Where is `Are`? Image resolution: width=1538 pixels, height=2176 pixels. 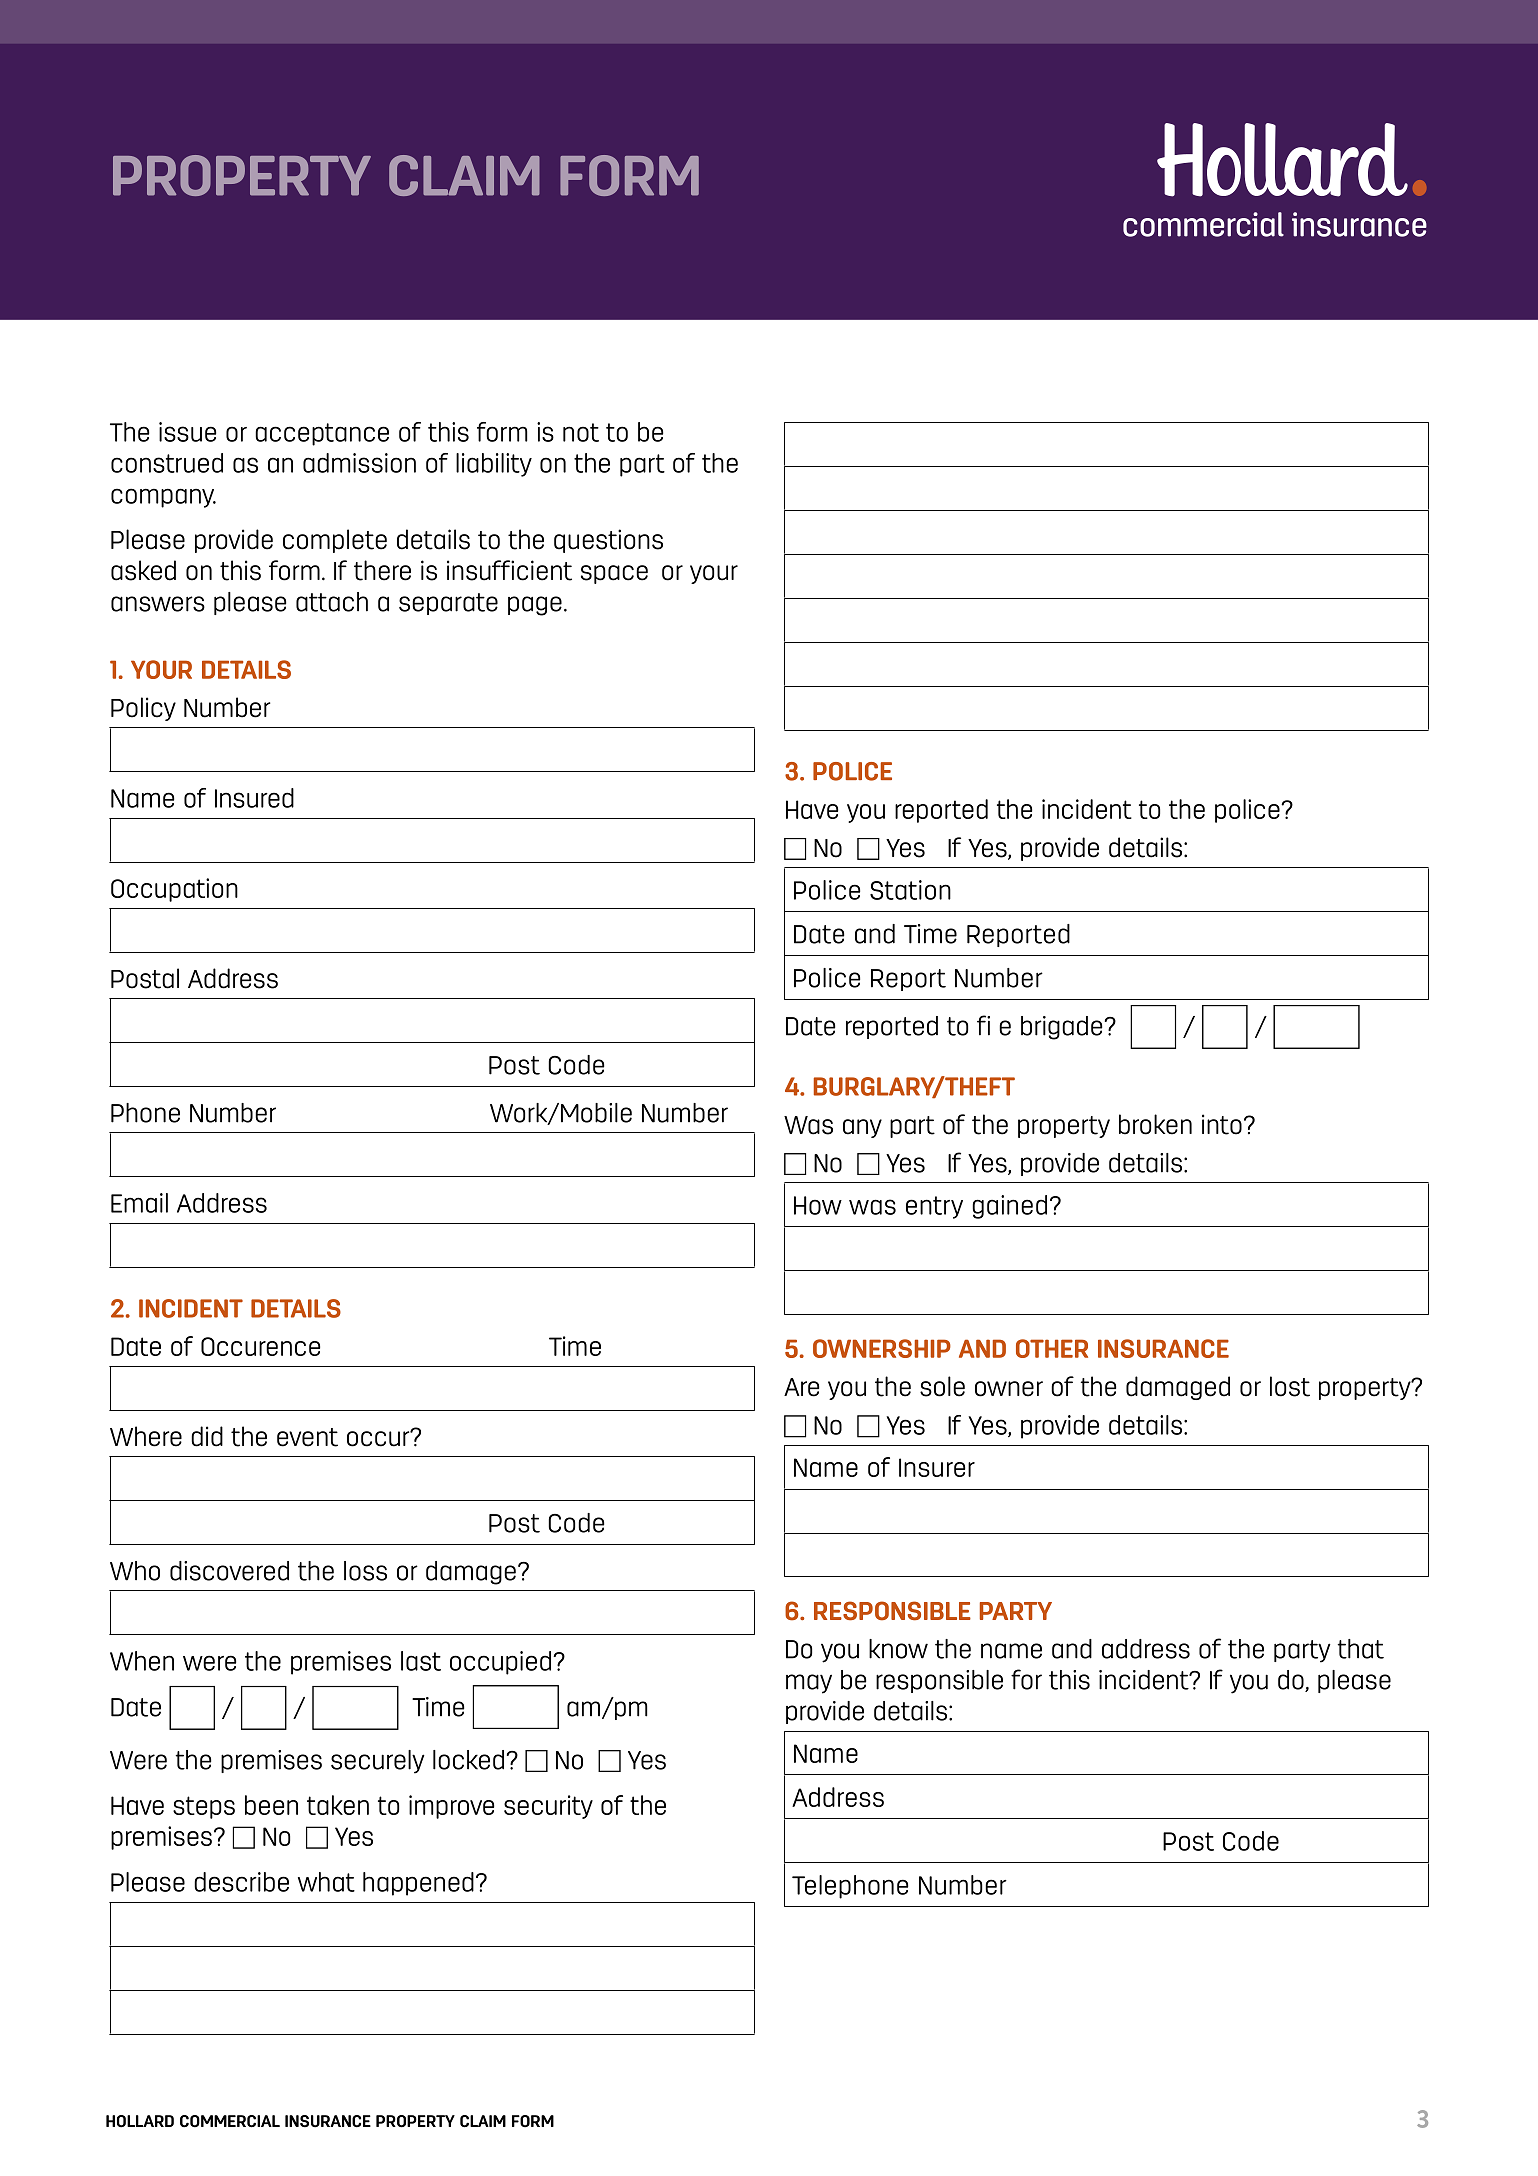 Are is located at coordinates (801, 1387).
